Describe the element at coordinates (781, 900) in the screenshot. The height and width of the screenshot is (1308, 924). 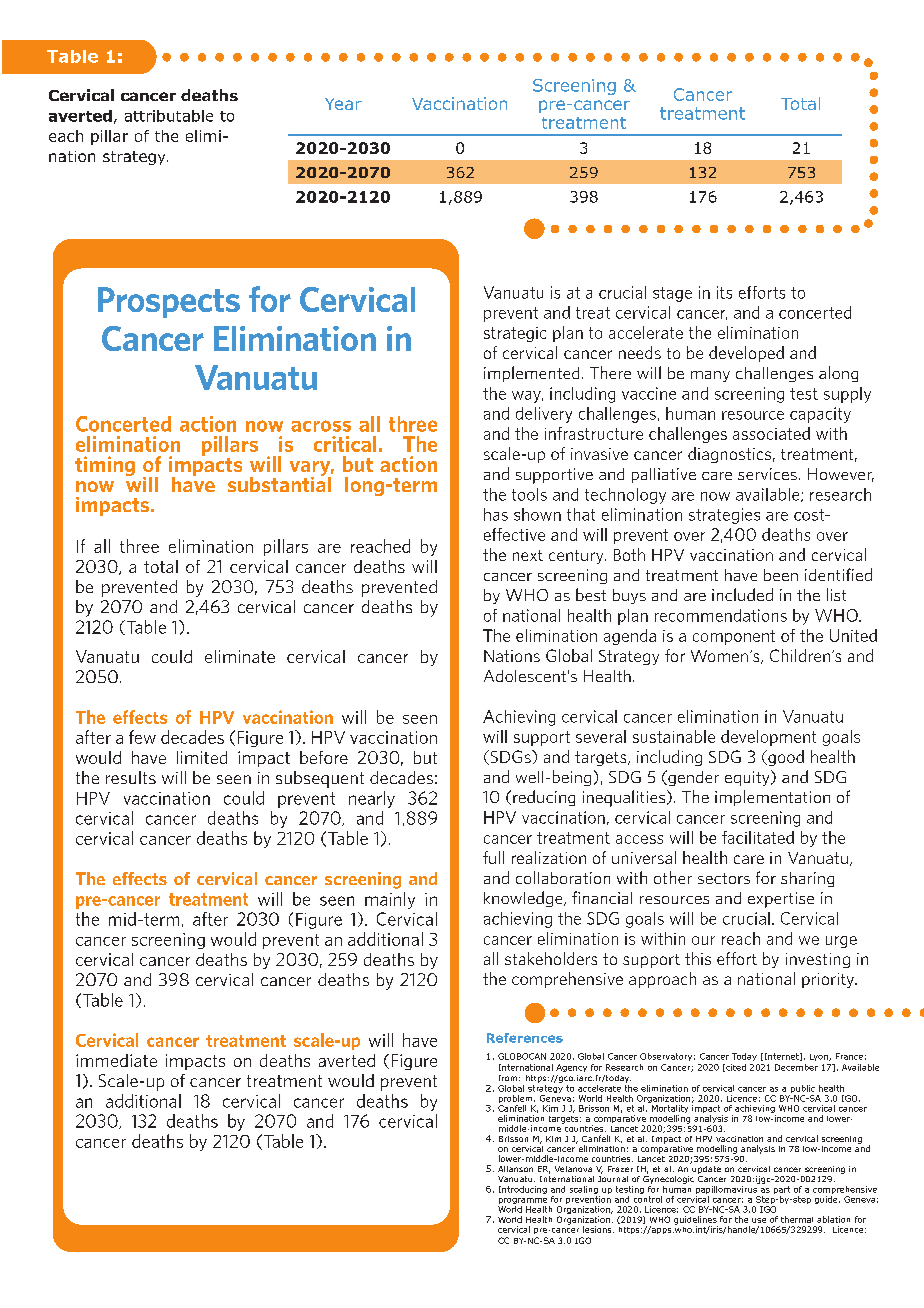
I see `expertise` at that location.
